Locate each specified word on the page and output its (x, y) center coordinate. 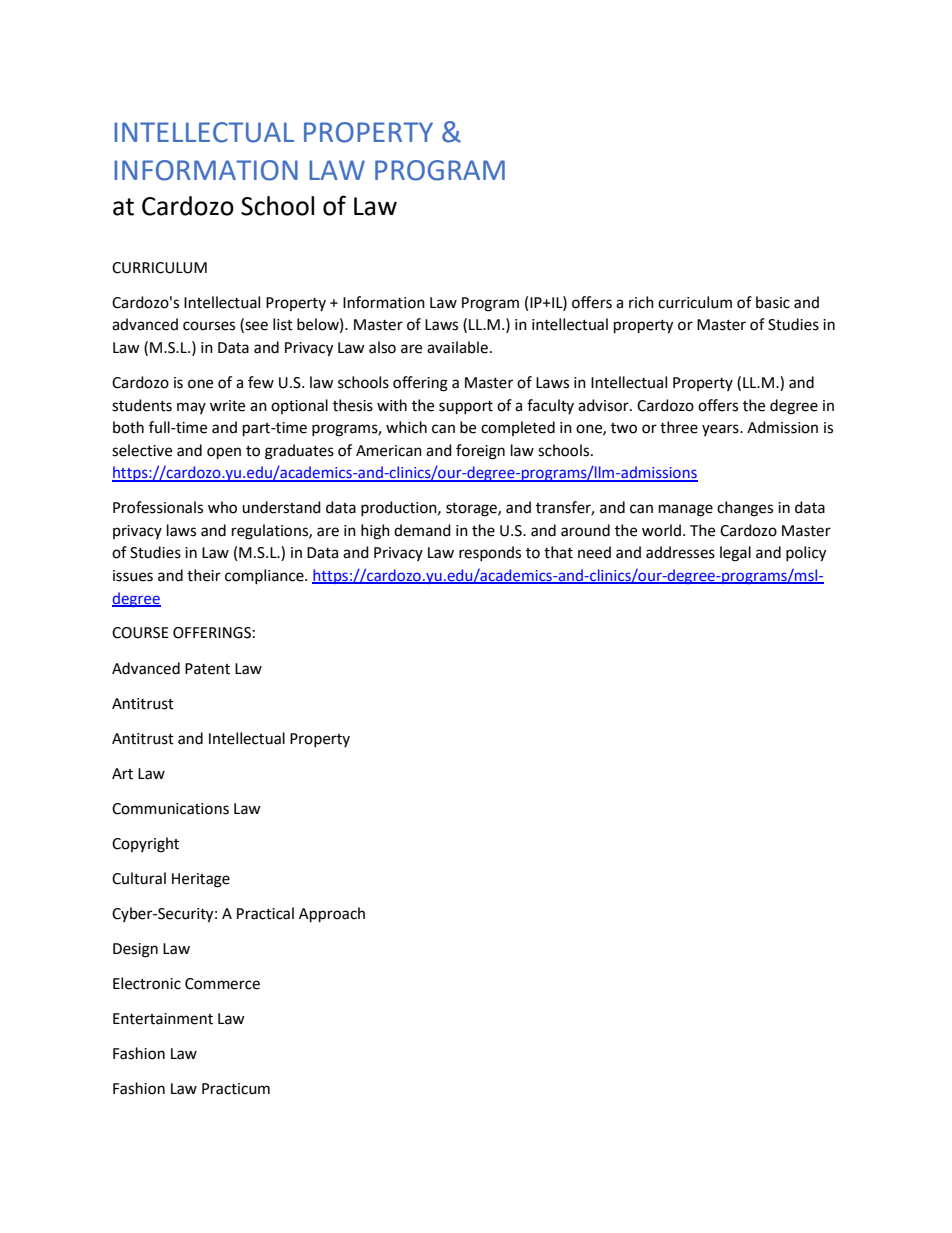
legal (735, 554)
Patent (207, 669)
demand (422, 530)
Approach (332, 915)
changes (745, 509)
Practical (265, 913)
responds (490, 553)
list (283, 324)
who (222, 507)
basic (773, 302)
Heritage (201, 880)
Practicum (236, 1089)
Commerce (222, 984)
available (457, 347)
